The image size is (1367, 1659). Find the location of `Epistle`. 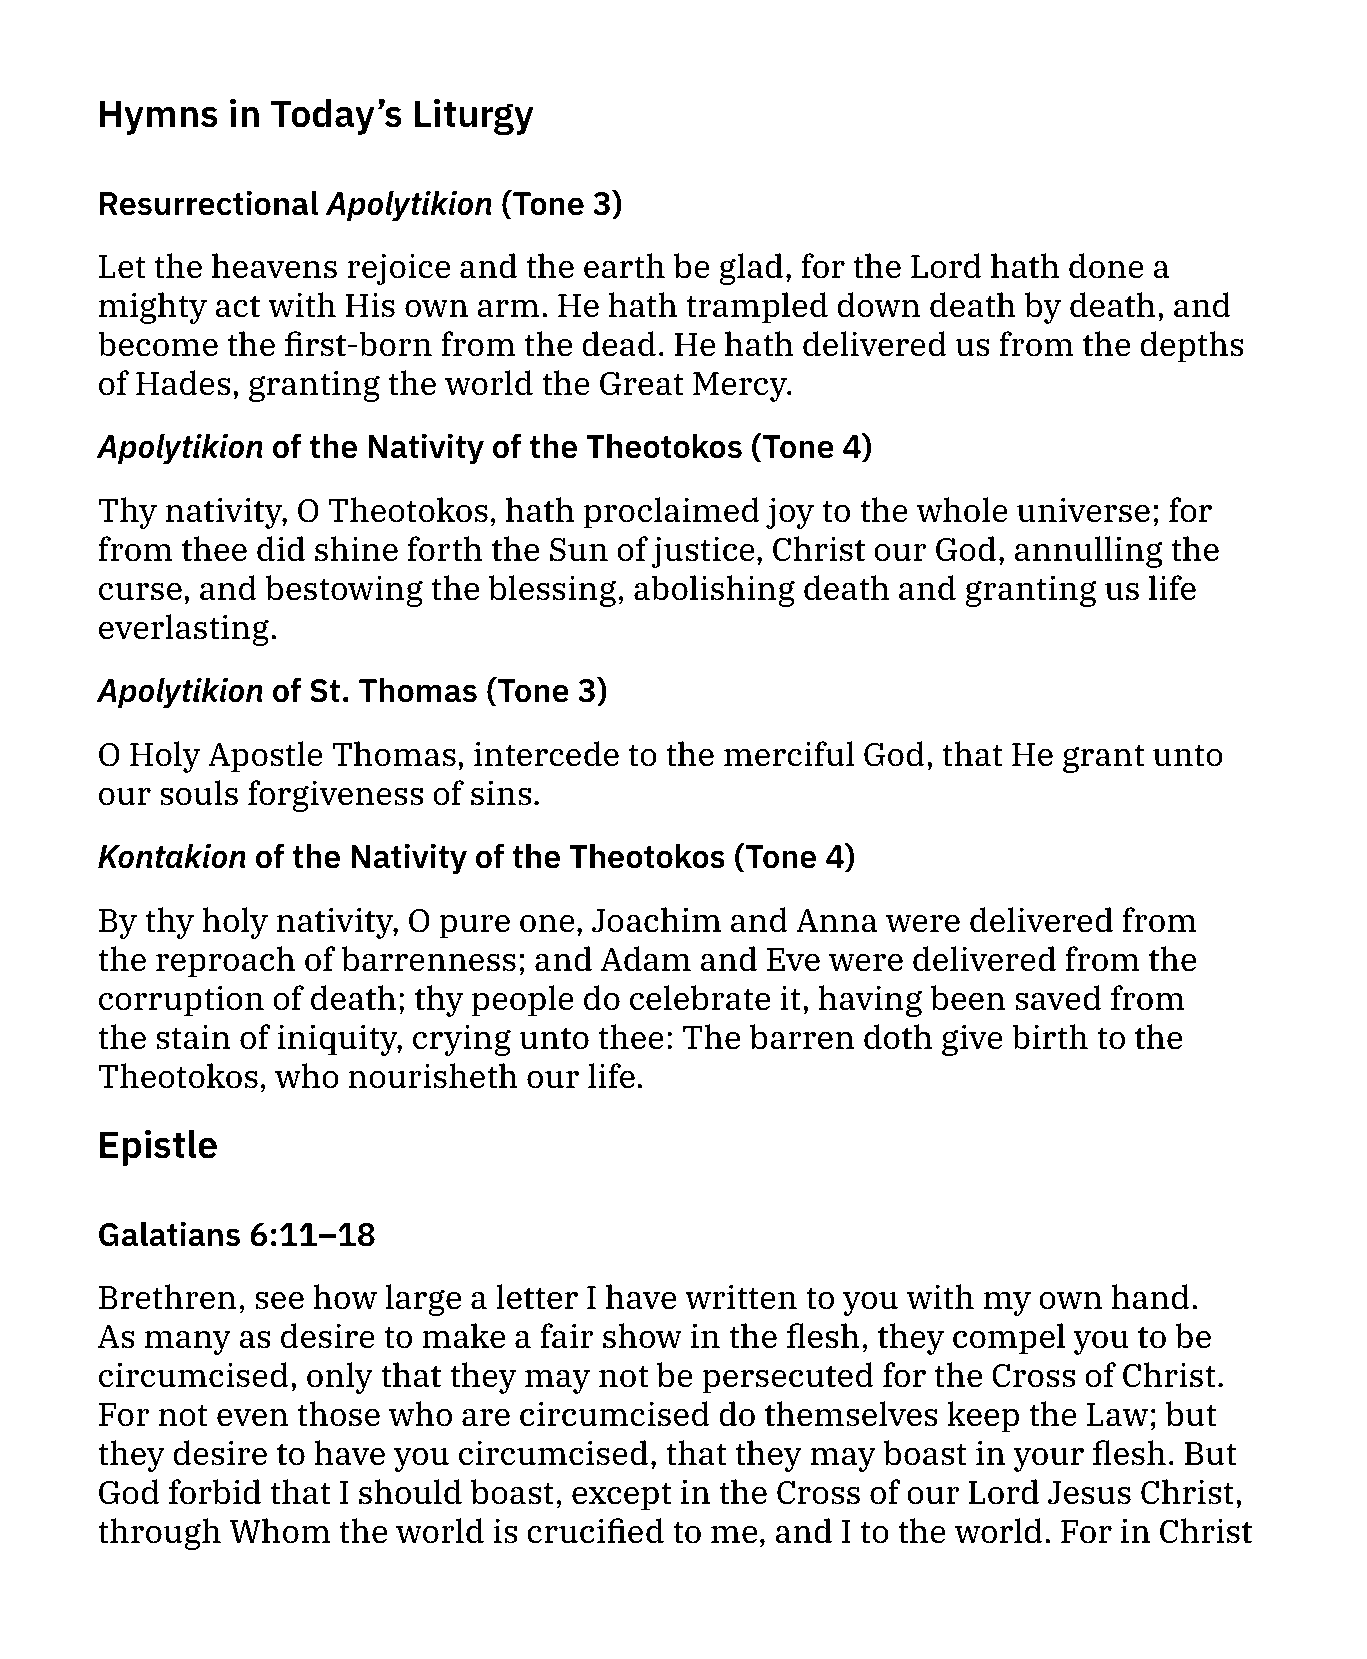

Epistle is located at coordinates (158, 1147).
